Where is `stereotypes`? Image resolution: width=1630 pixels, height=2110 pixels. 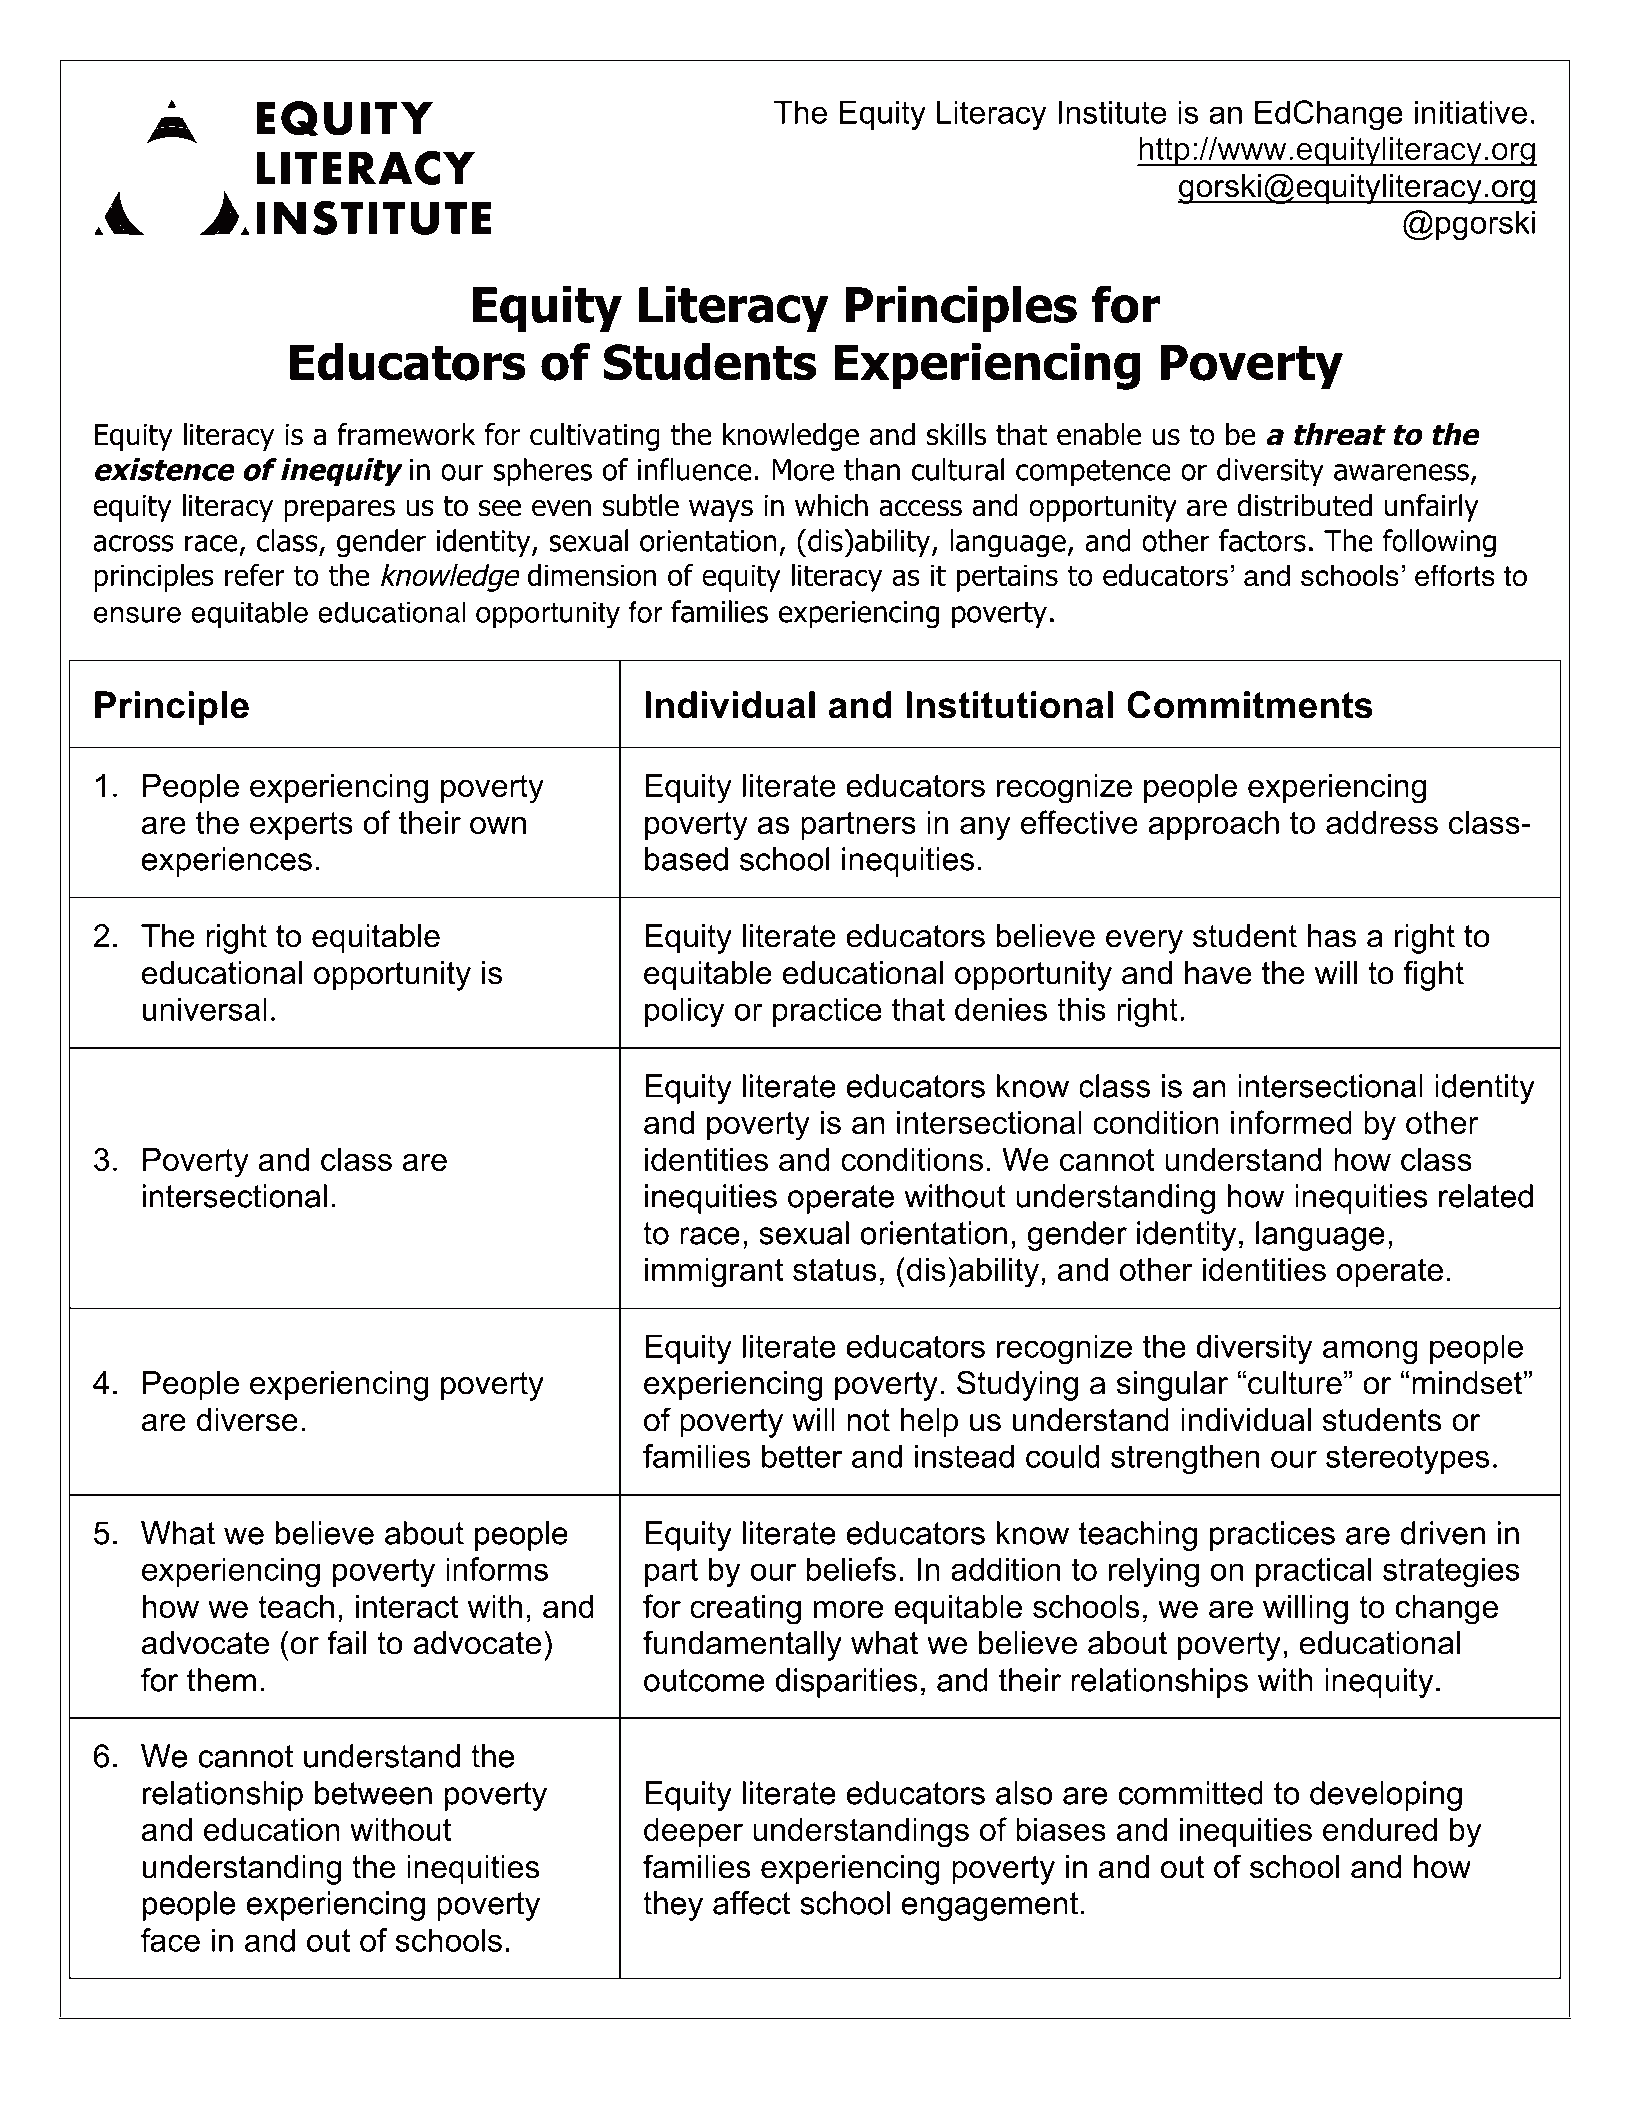 stereotypes is located at coordinates (1408, 1460).
